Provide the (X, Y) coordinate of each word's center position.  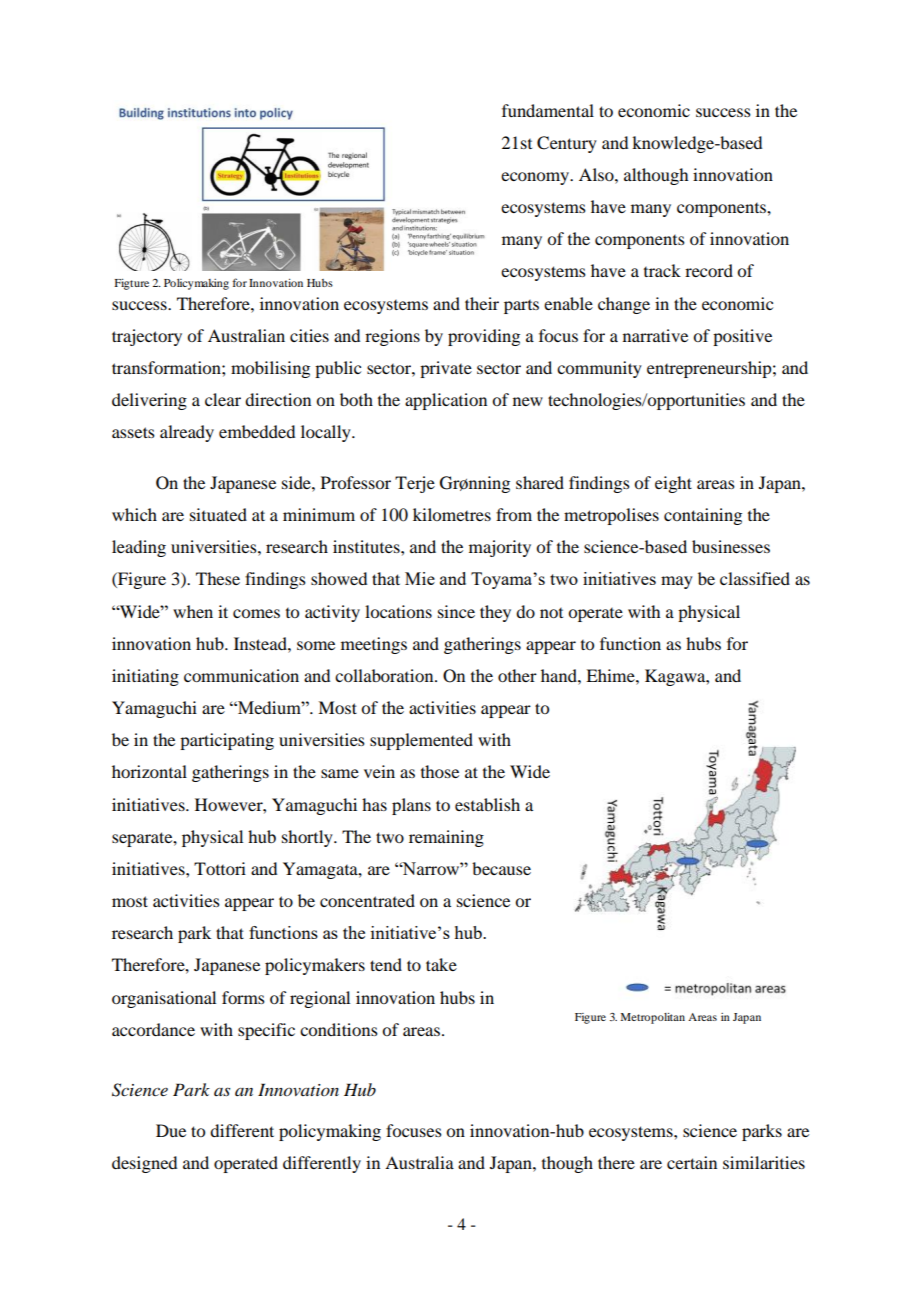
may (677, 582)
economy (536, 178)
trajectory (147, 337)
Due (171, 1130)
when (193, 611)
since (456, 611)
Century (567, 144)
